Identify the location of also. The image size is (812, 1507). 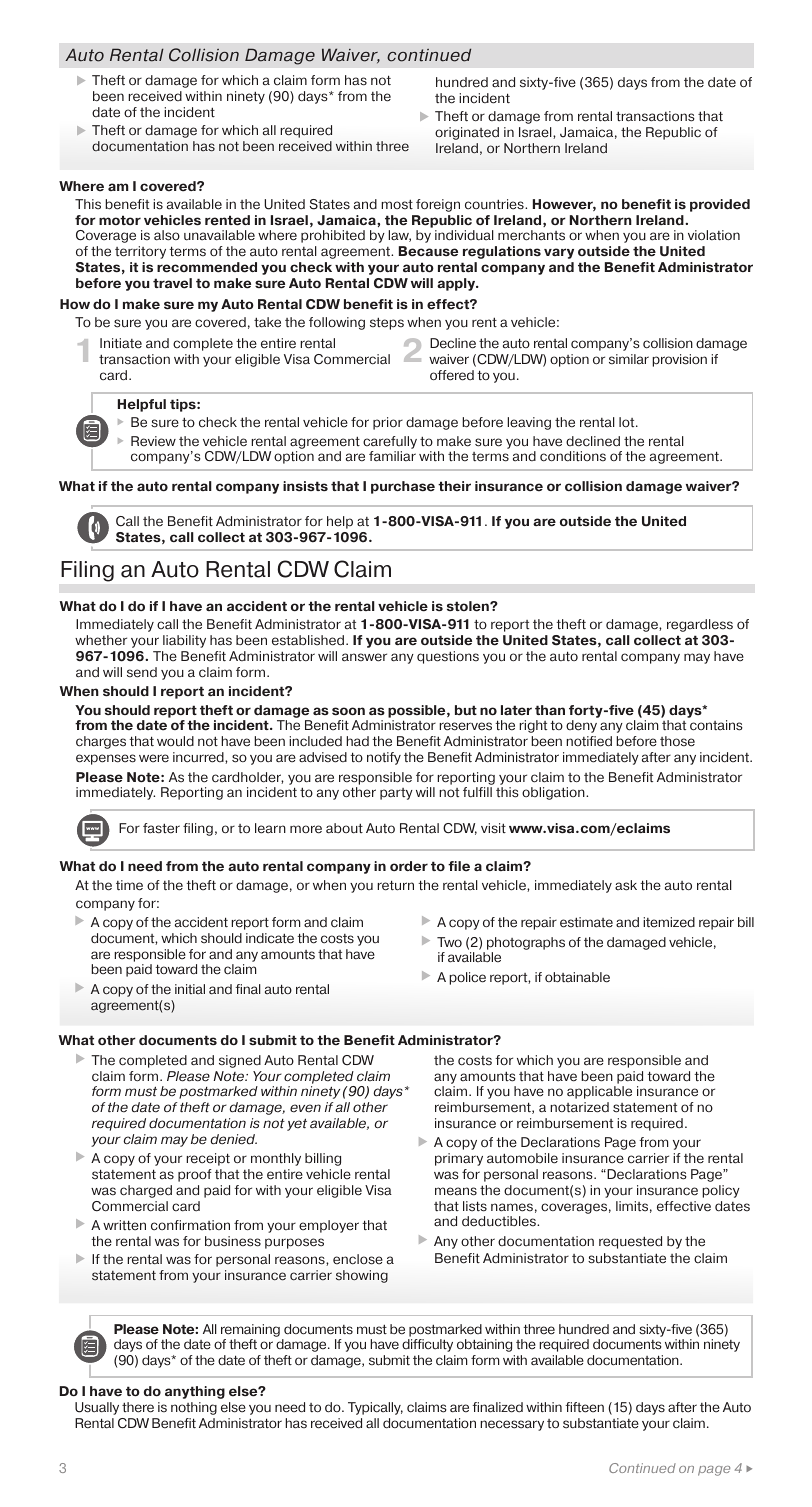
(167, 235).
